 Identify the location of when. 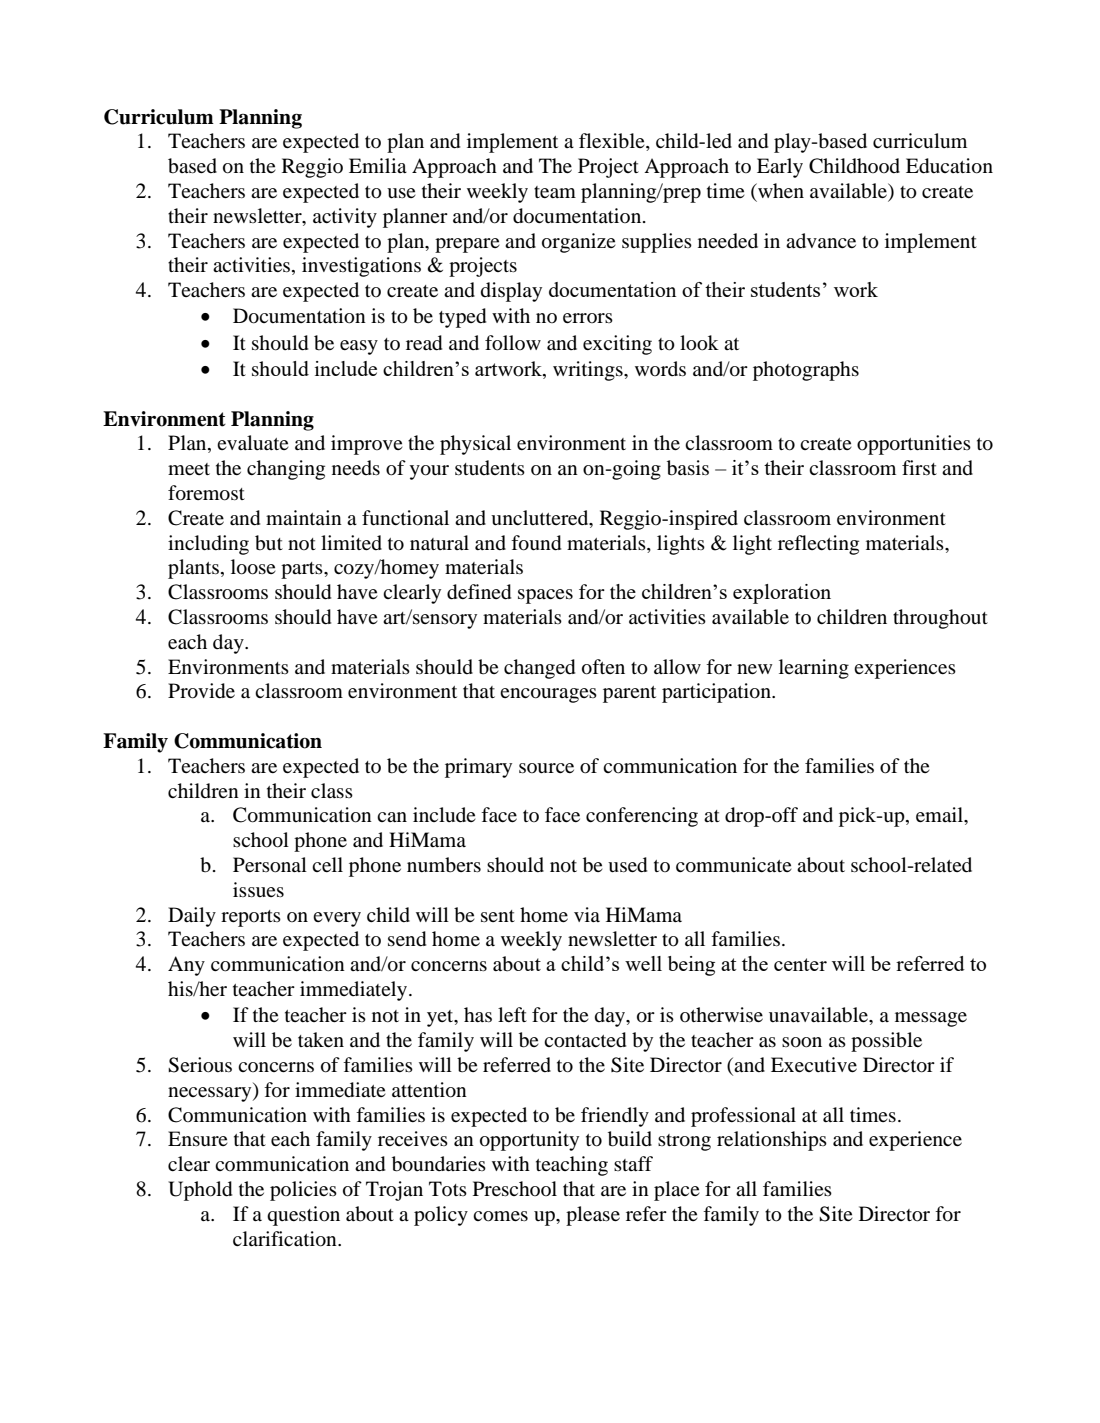
(780, 190).
